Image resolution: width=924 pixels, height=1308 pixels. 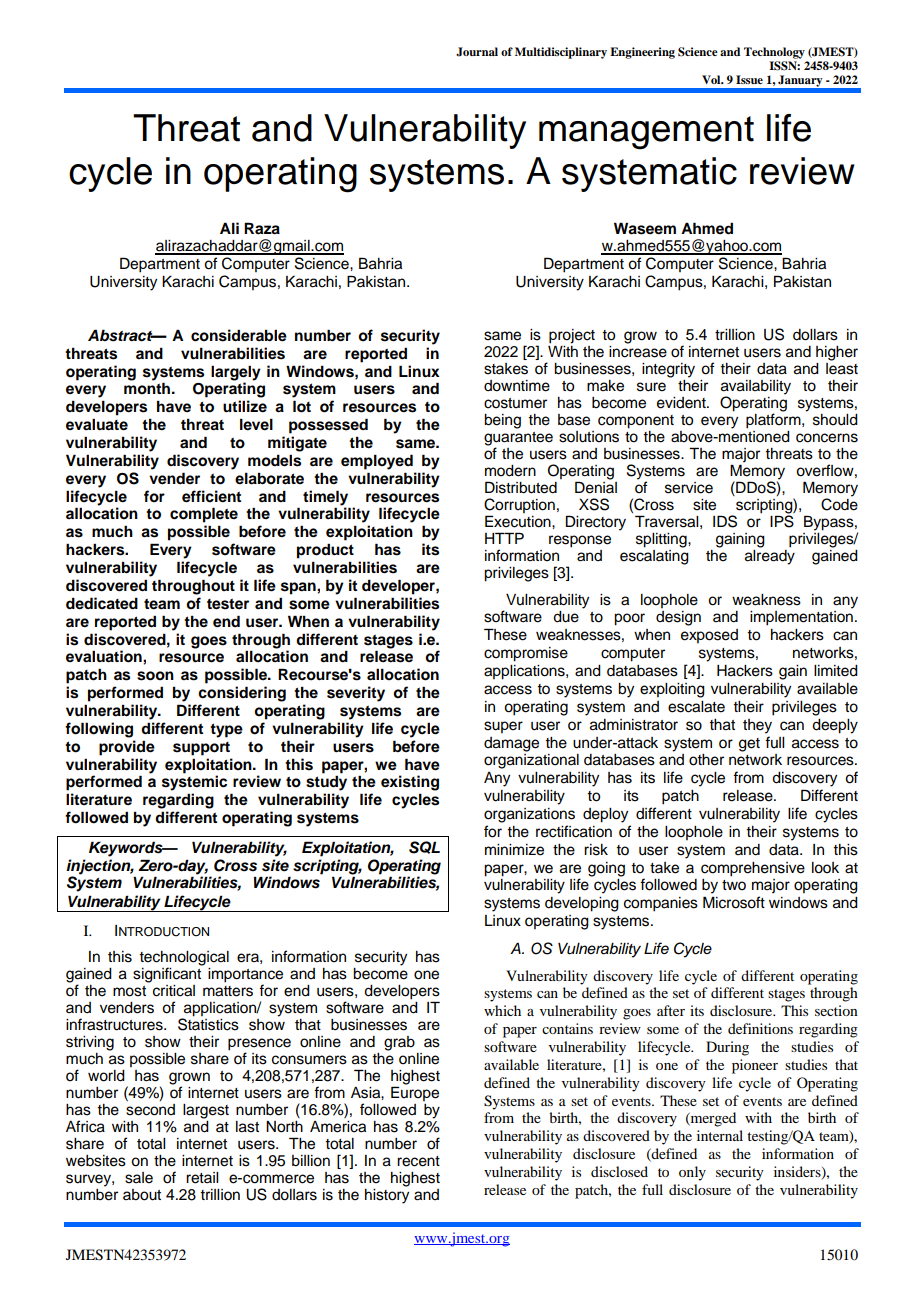 I want to click on internal, so click(x=720, y=1135).
